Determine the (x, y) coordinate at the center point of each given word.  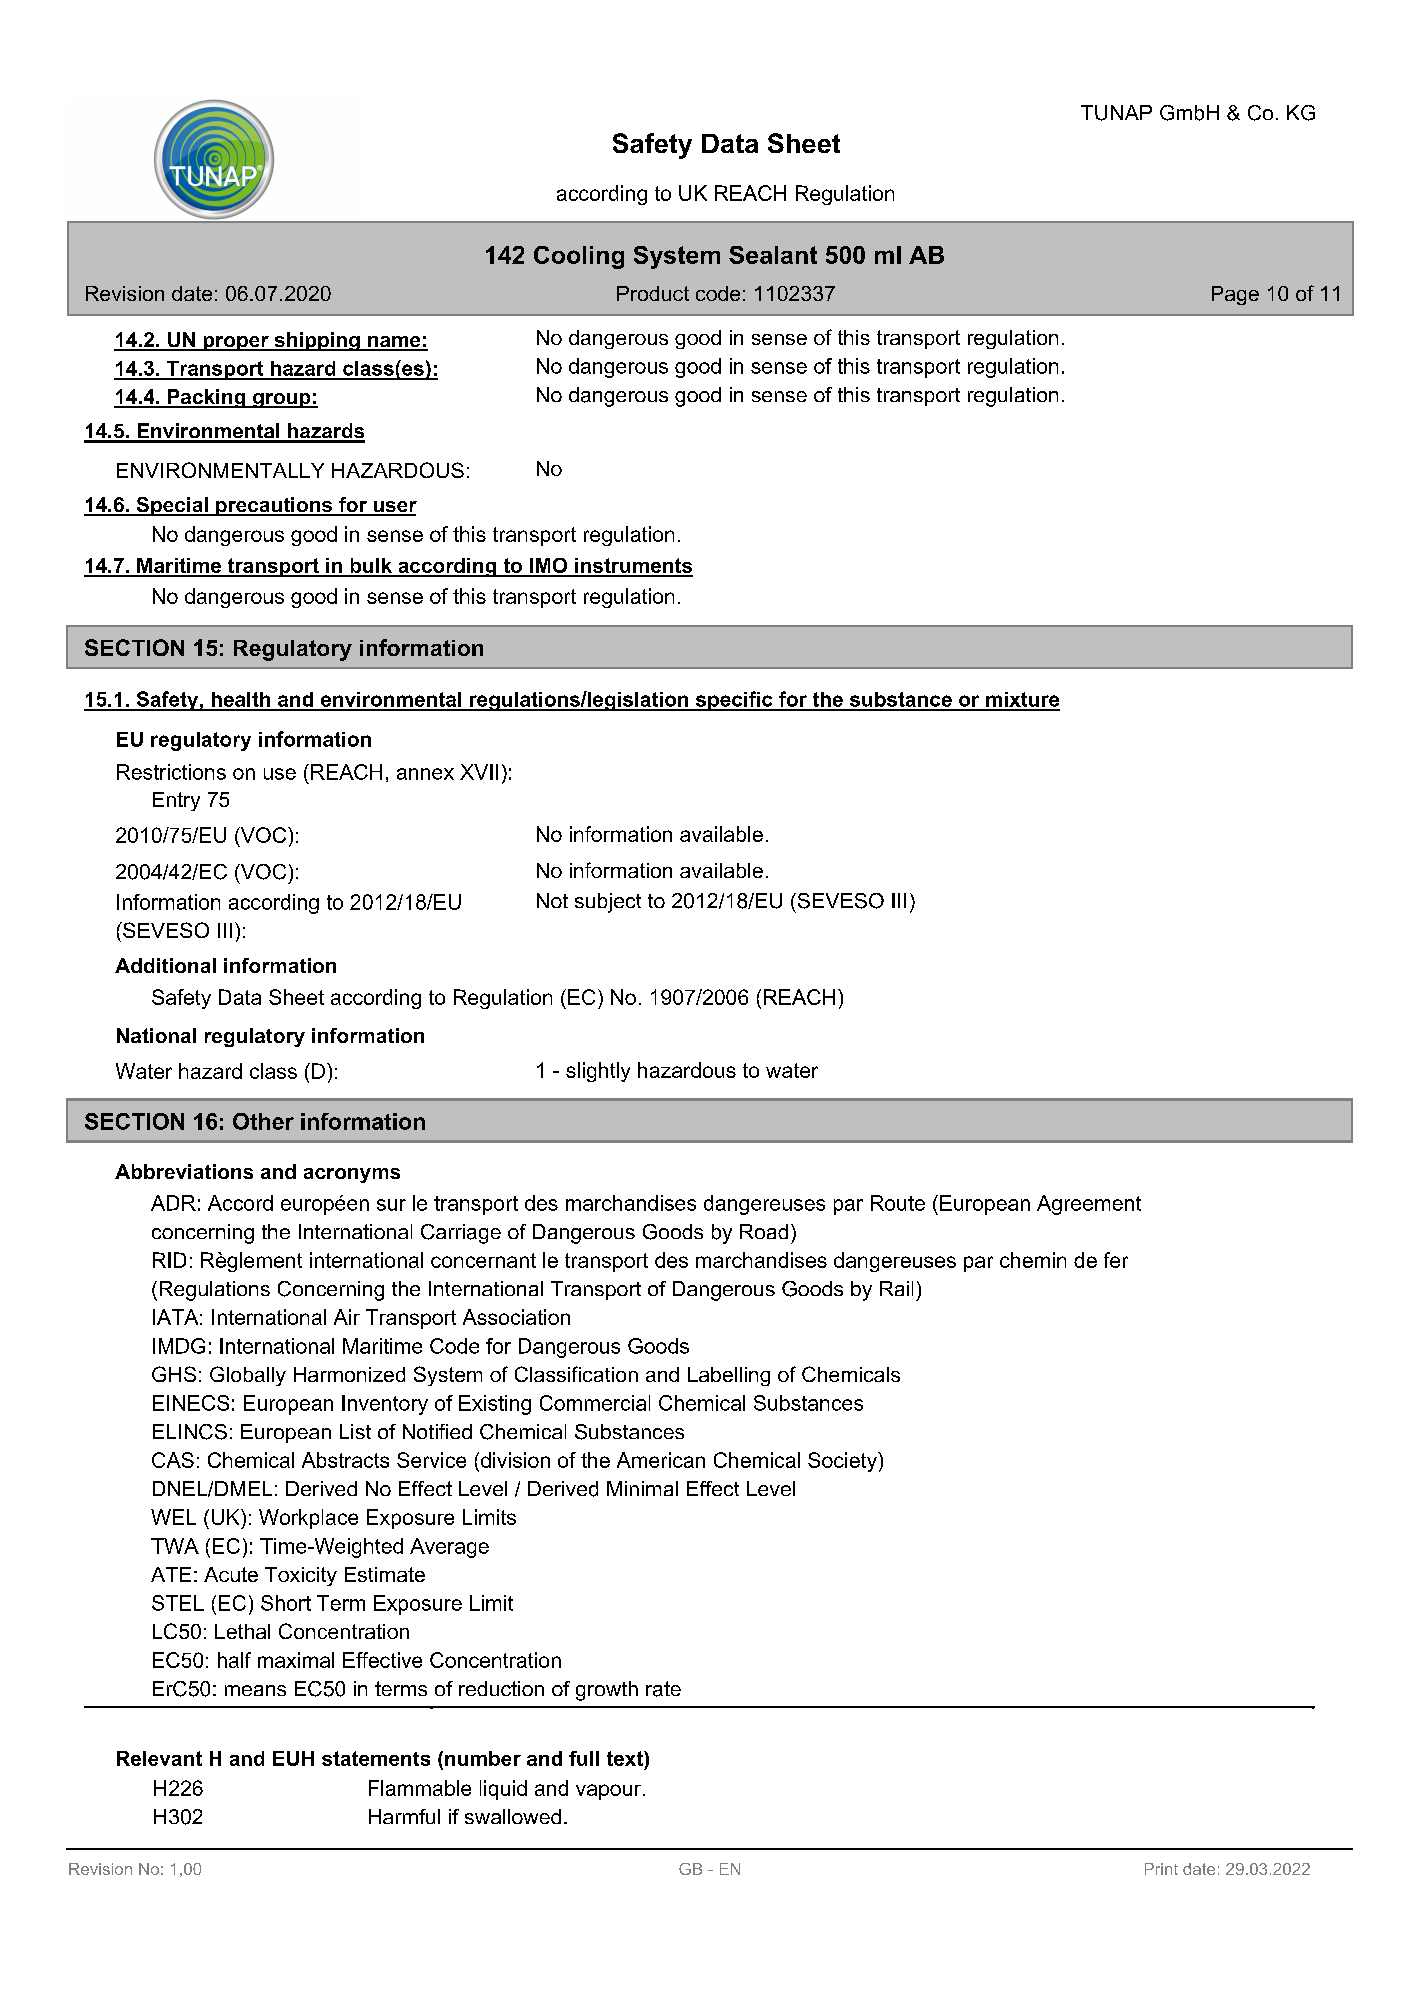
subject (608, 903)
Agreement (1089, 1205)
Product (653, 293)
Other (263, 1121)
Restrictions (171, 772)
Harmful (404, 1816)
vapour (608, 1792)
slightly (598, 1072)
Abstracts (345, 1460)
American (661, 1460)
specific (734, 701)
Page (1235, 295)
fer (1116, 1260)
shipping (317, 341)
